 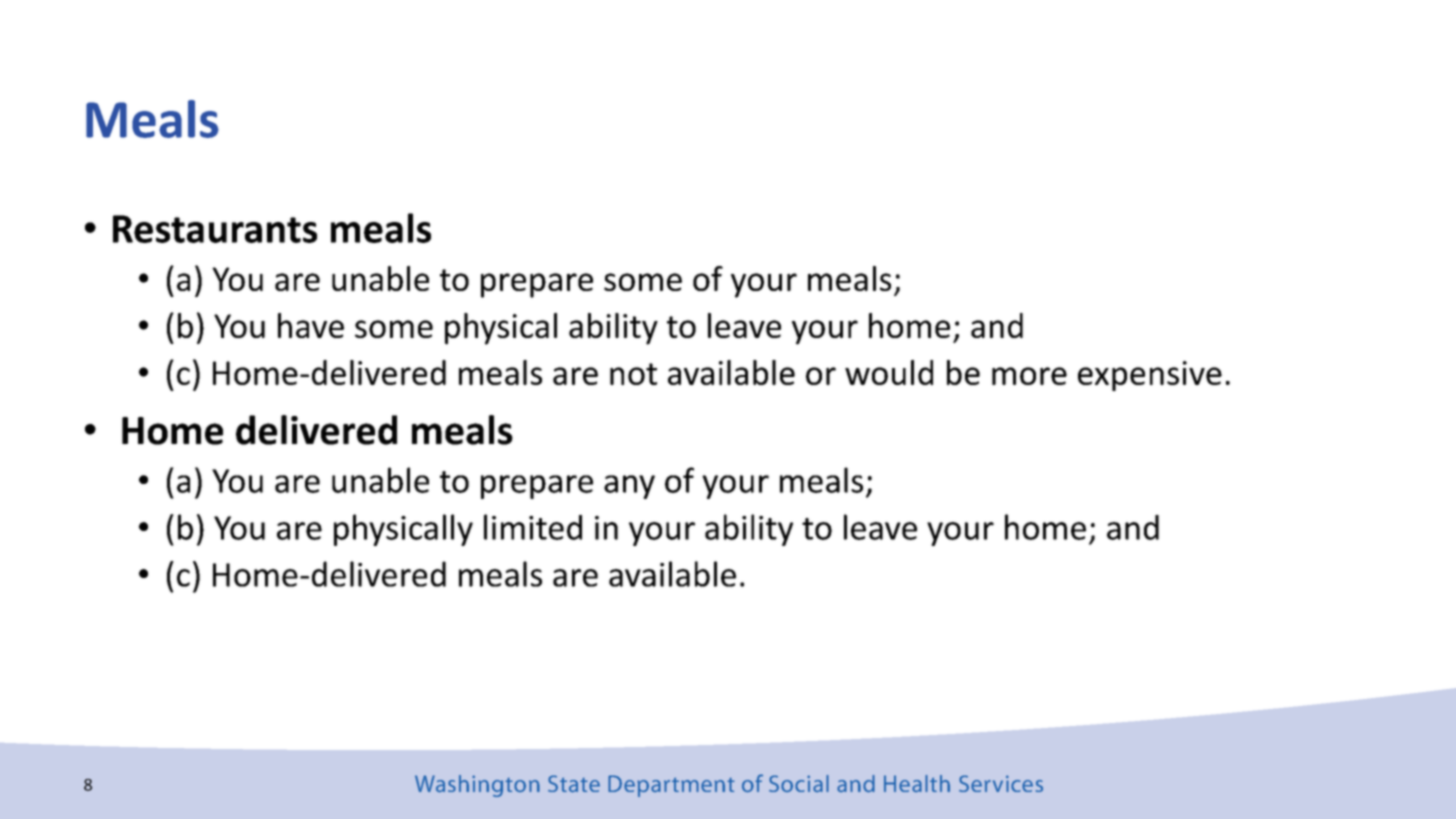 What do you see at coordinates (533, 527) in the image?
I see `limited` at bounding box center [533, 527].
